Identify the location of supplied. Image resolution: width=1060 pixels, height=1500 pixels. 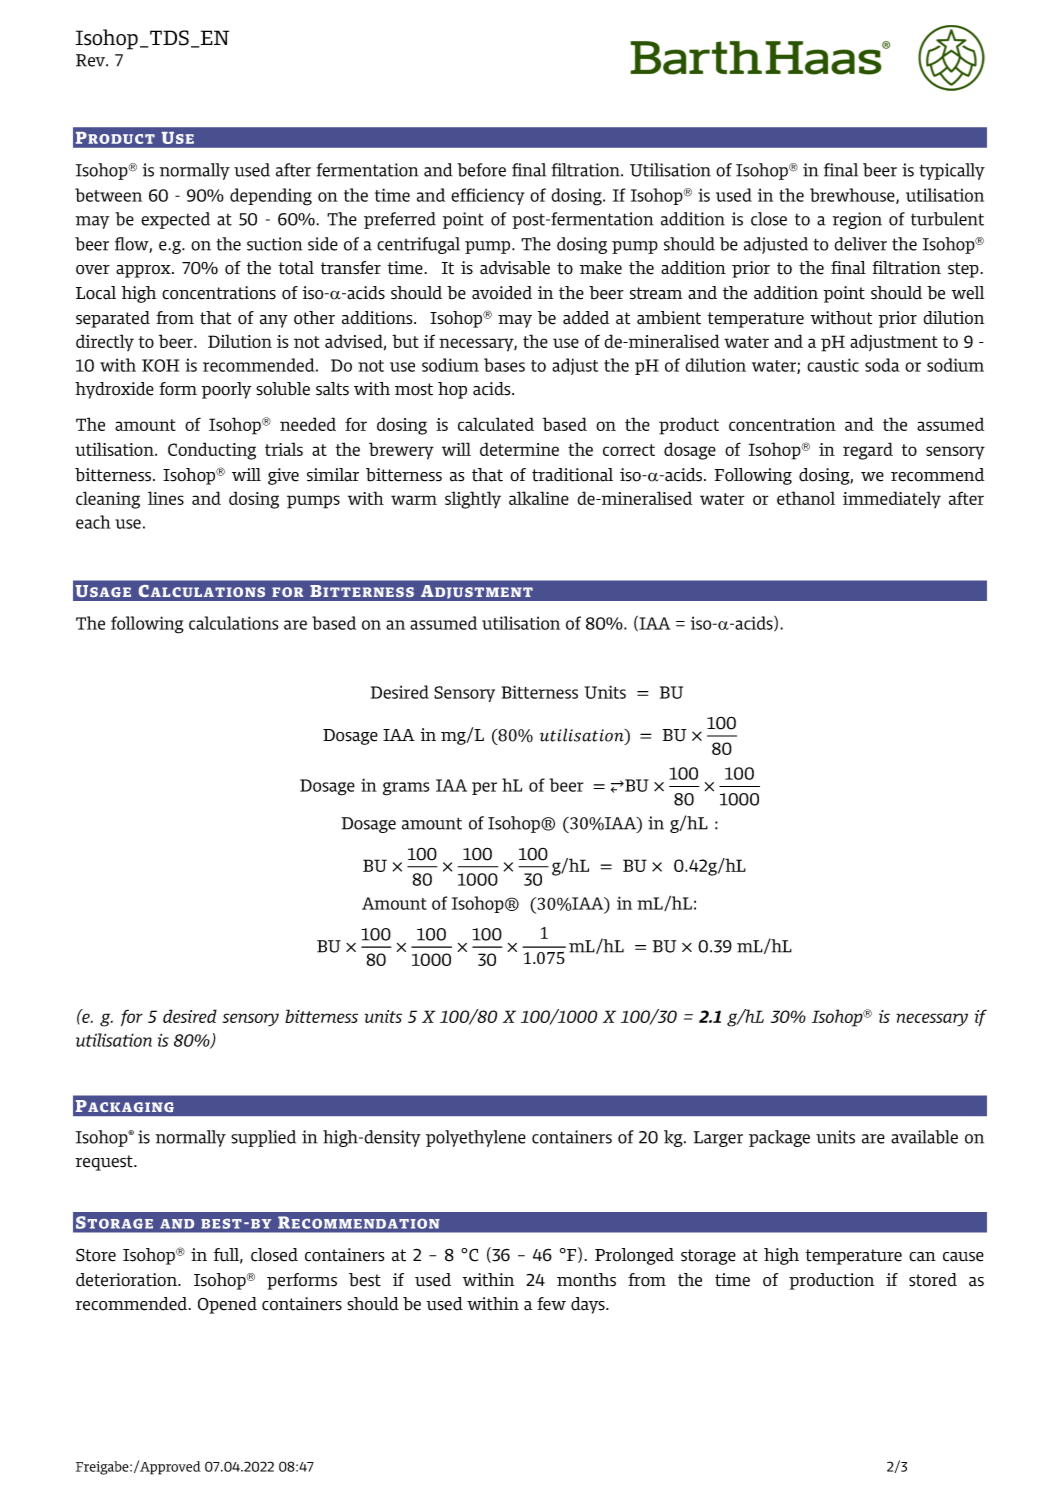
(263, 1138).
